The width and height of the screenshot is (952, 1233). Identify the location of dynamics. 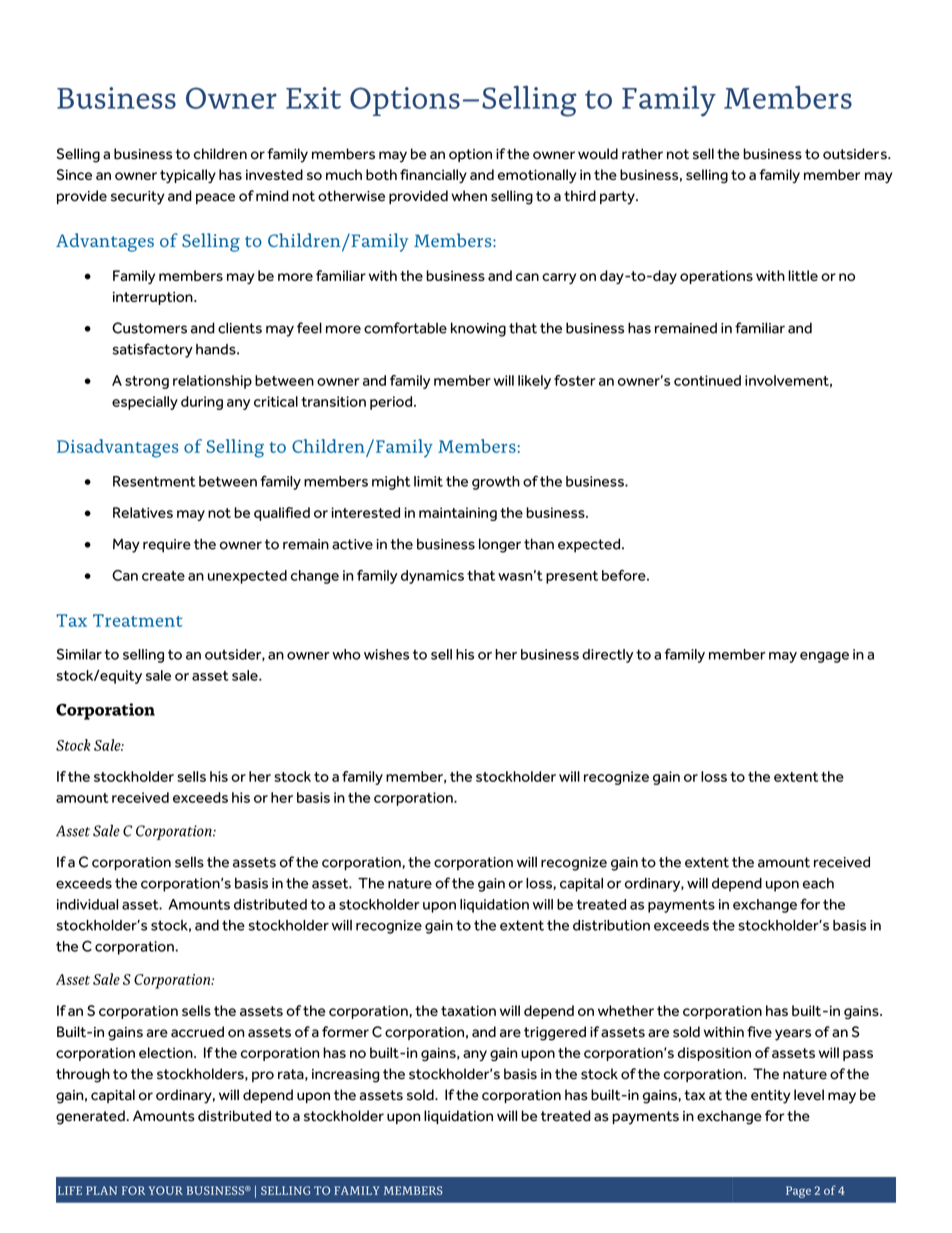
(432, 577).
